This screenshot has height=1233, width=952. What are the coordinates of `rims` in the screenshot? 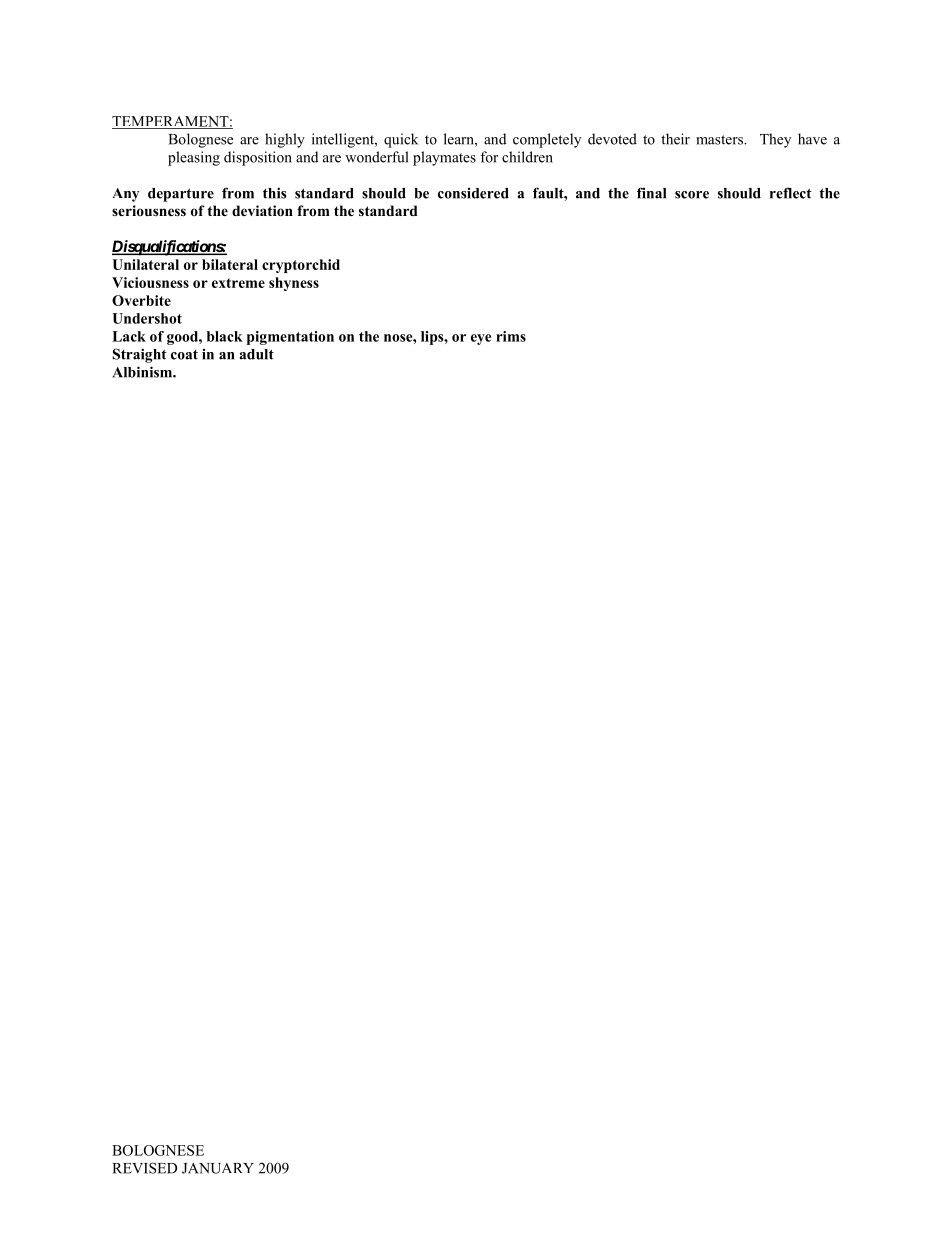 It's located at (511, 336).
